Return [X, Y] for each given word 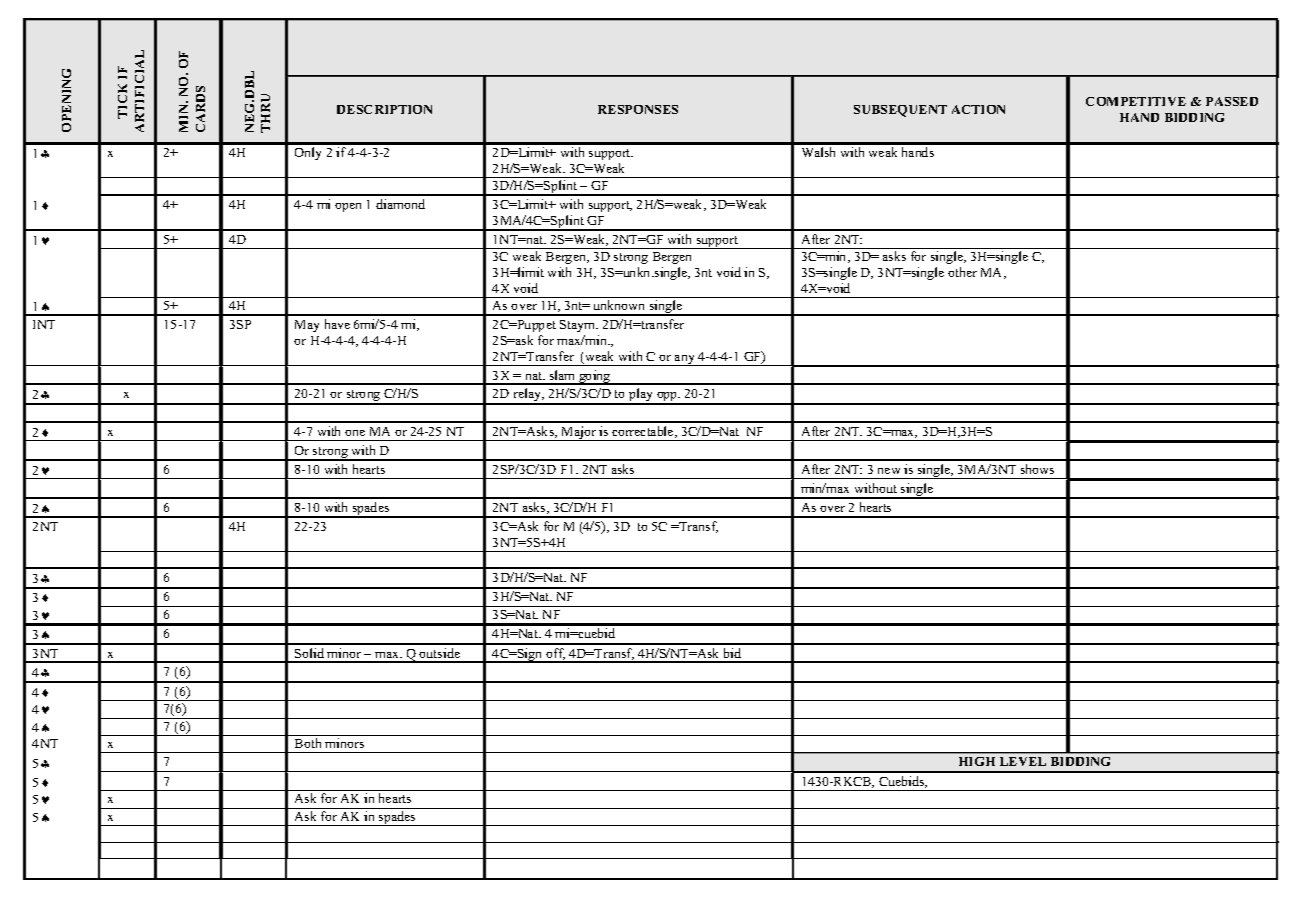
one [355, 433]
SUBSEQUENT [900, 111]
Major [578, 433]
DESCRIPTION [384, 109]
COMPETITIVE [1136, 101]
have [337, 324]
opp [667, 398]
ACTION [978, 109]
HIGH [977, 761]
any [685, 360]
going [595, 377]
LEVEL [1023, 761]
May [307, 326]
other [962, 272]
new [889, 471]
